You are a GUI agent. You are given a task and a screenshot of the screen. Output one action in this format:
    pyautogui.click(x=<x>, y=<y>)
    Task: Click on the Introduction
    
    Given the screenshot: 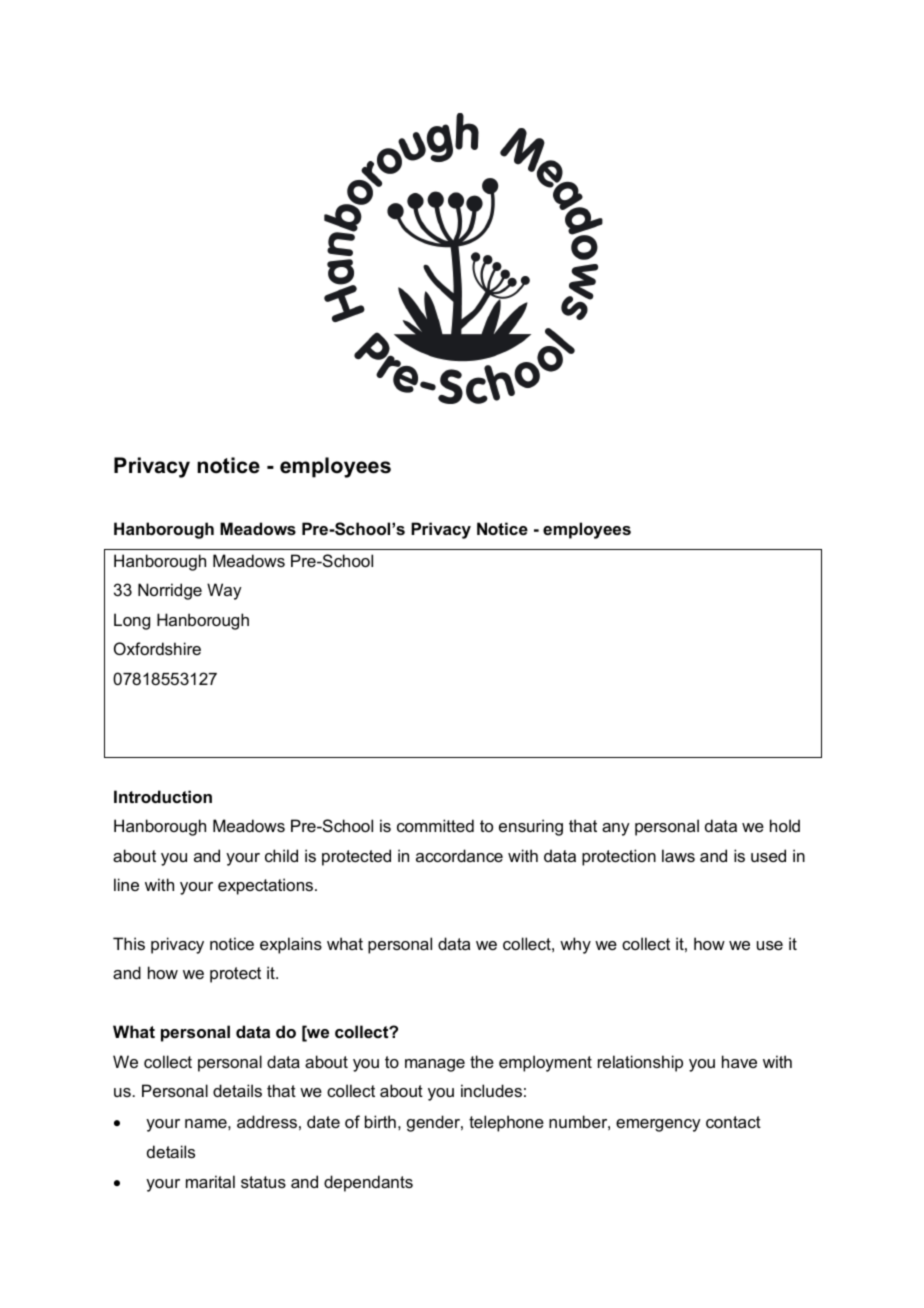 What is the action you would take?
    pyautogui.click(x=163, y=796)
